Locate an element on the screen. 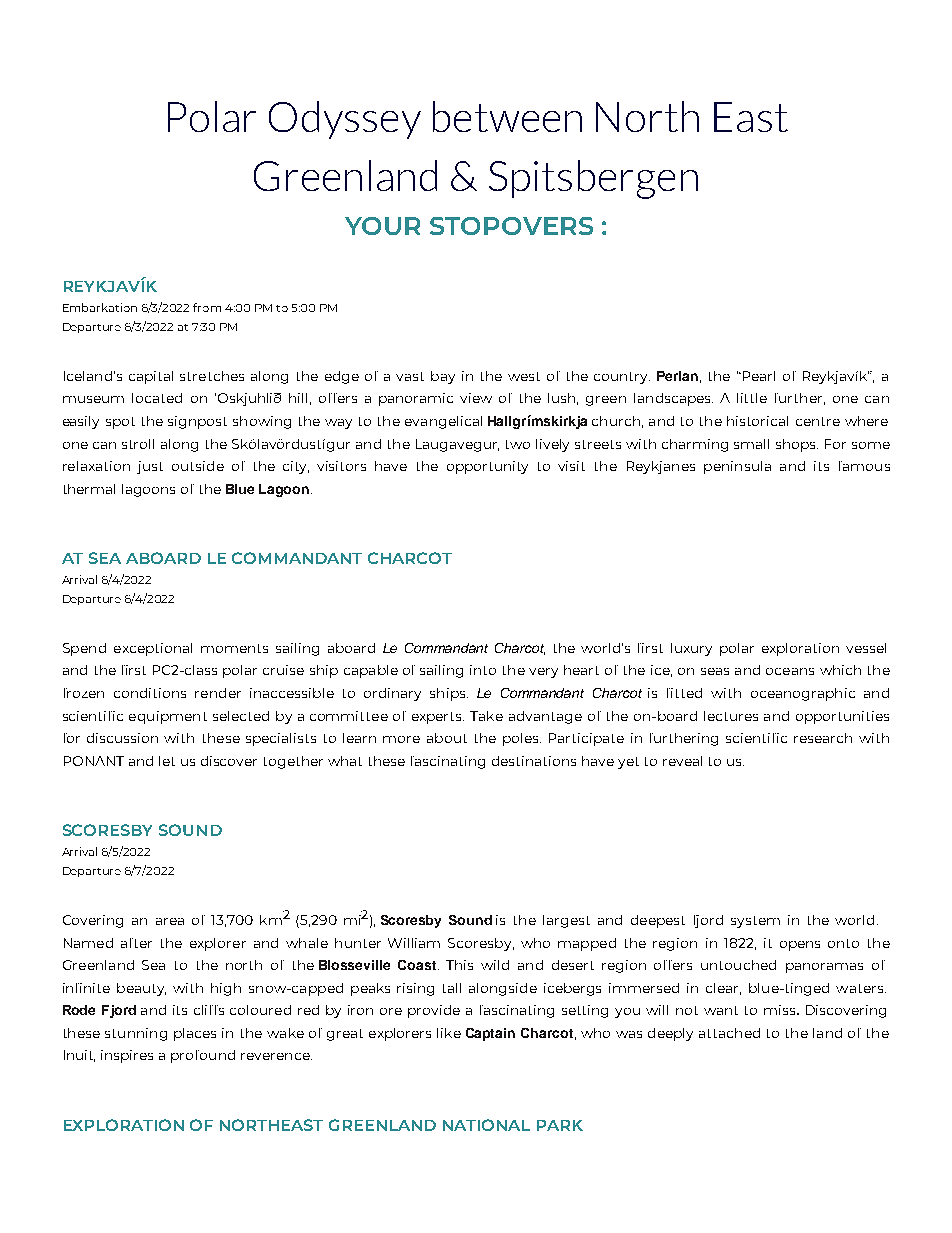 The height and width of the screenshot is (1233, 952). attached is located at coordinates (729, 1033).
